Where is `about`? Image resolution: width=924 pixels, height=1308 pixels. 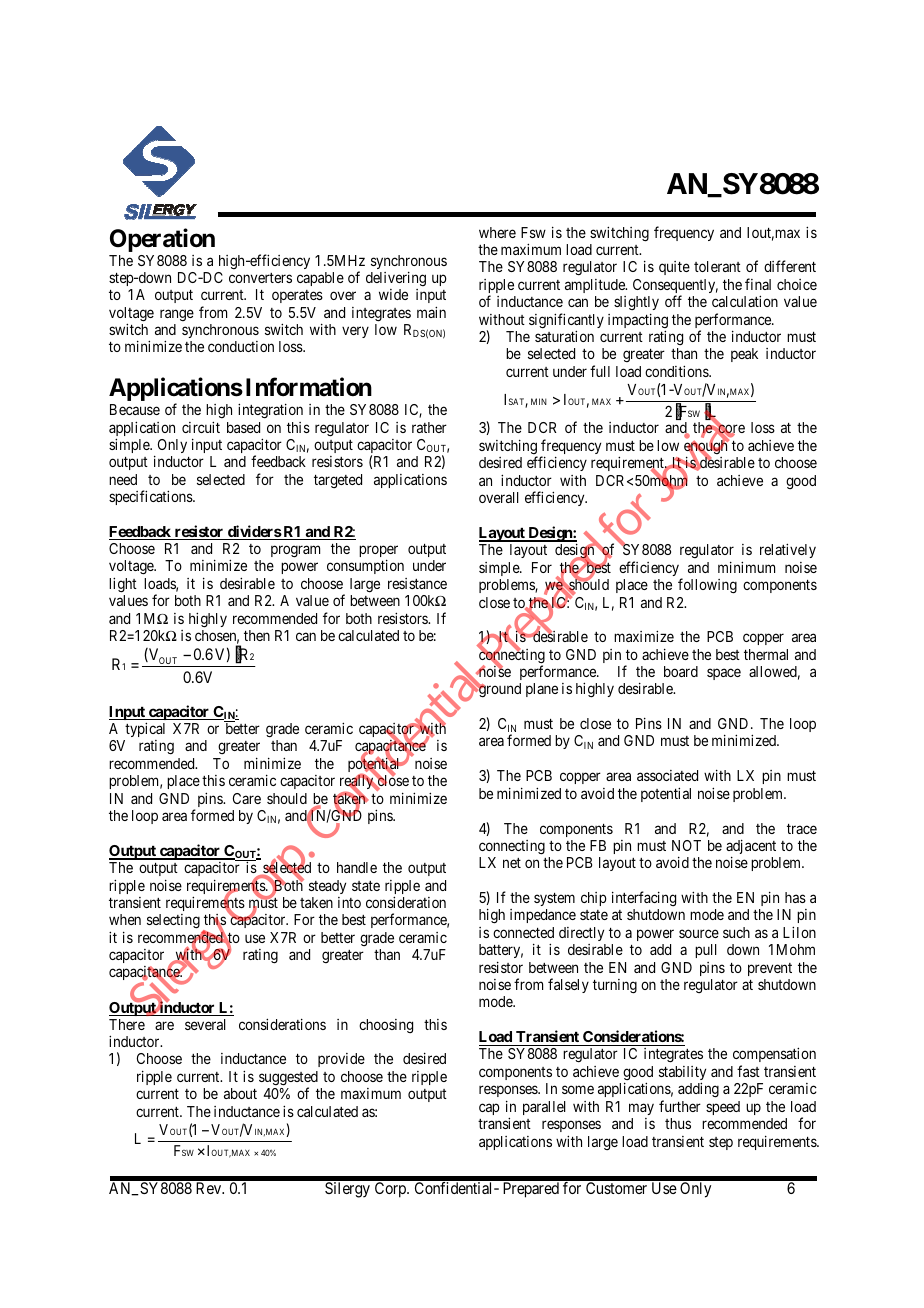 about is located at coordinates (240, 1093).
